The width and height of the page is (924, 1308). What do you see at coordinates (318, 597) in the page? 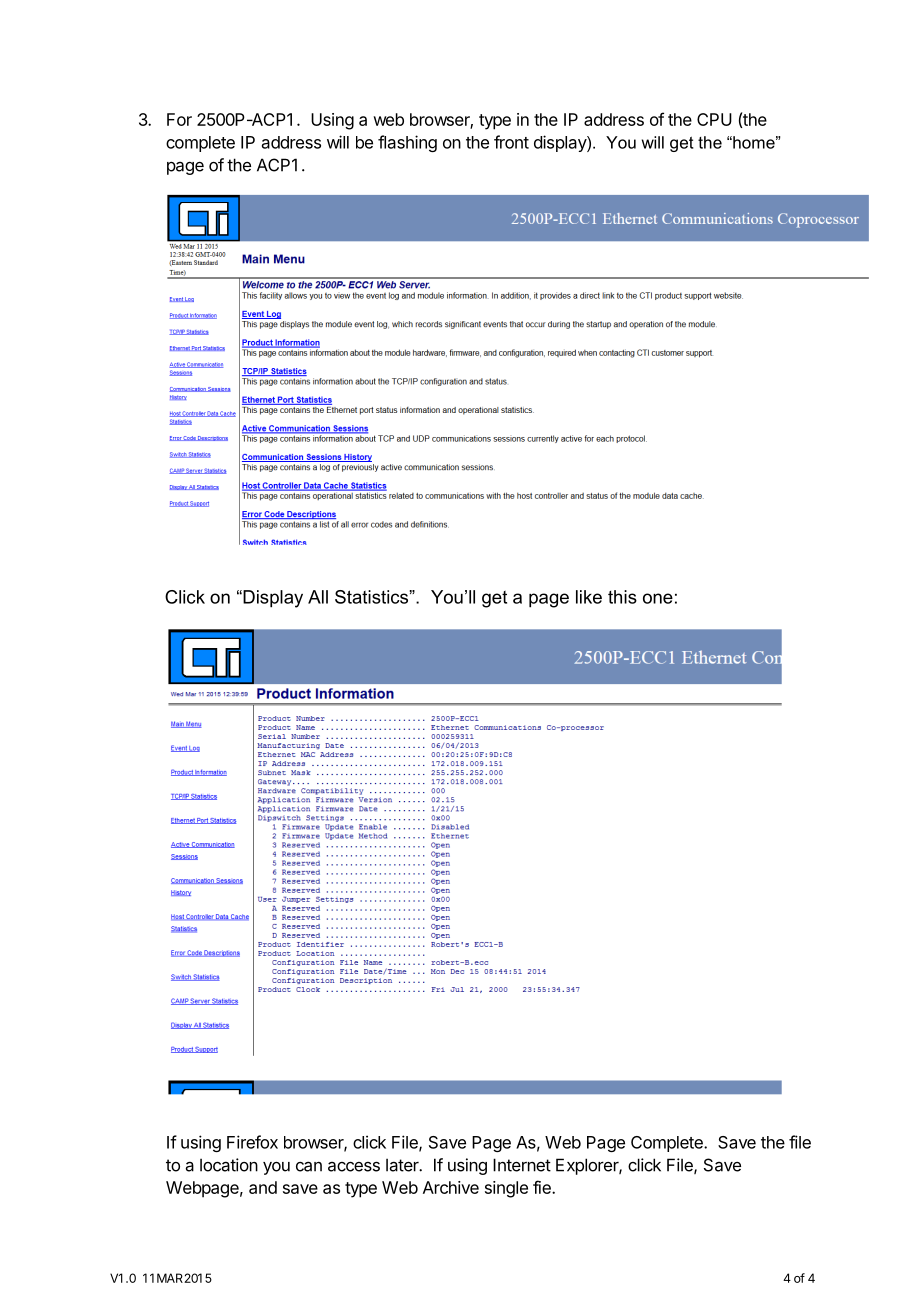
I see `All` at bounding box center [318, 597].
